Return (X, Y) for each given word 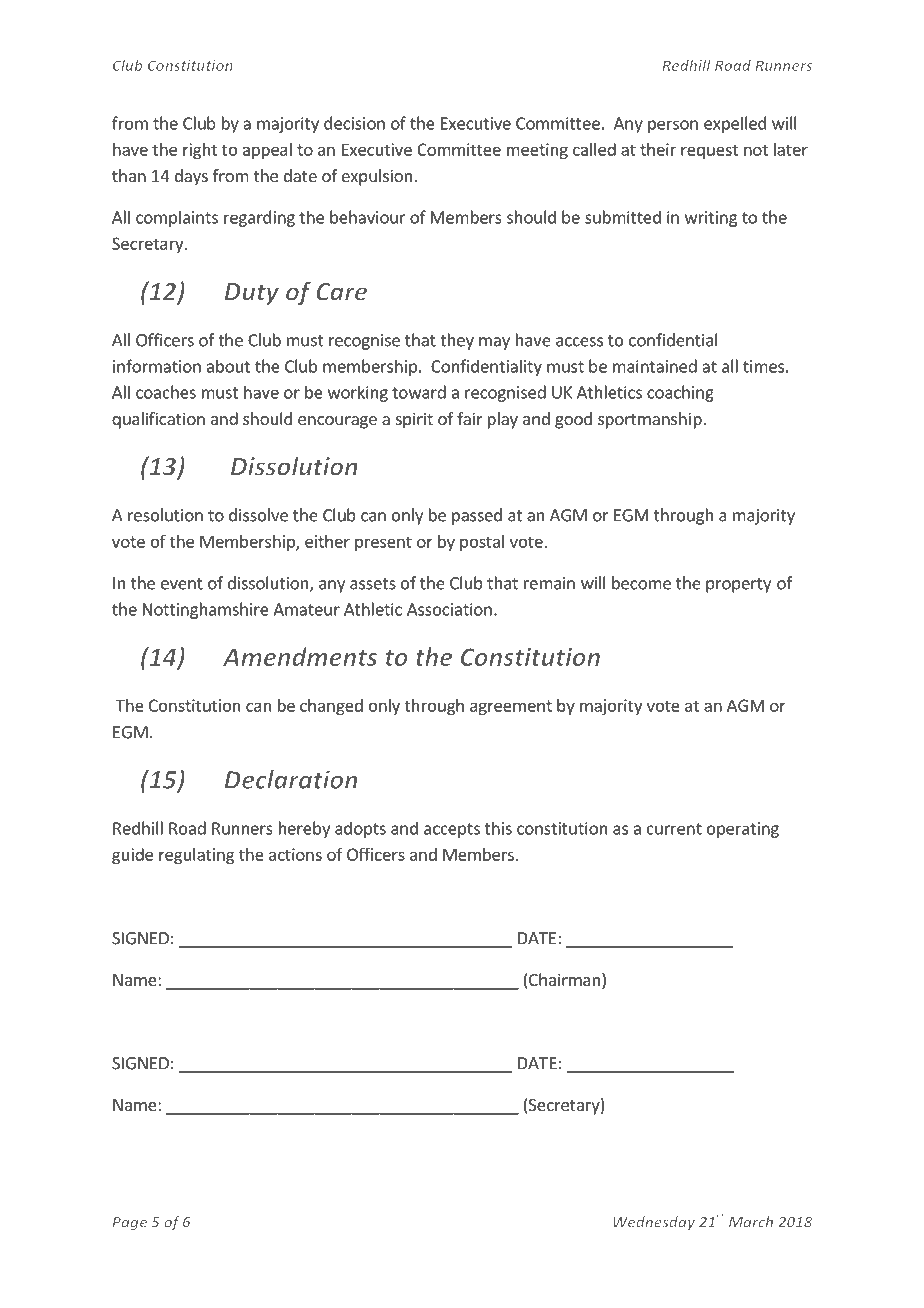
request (709, 151)
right (200, 151)
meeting (537, 151)
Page (129, 1223)
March (751, 1222)
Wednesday (654, 1223)
